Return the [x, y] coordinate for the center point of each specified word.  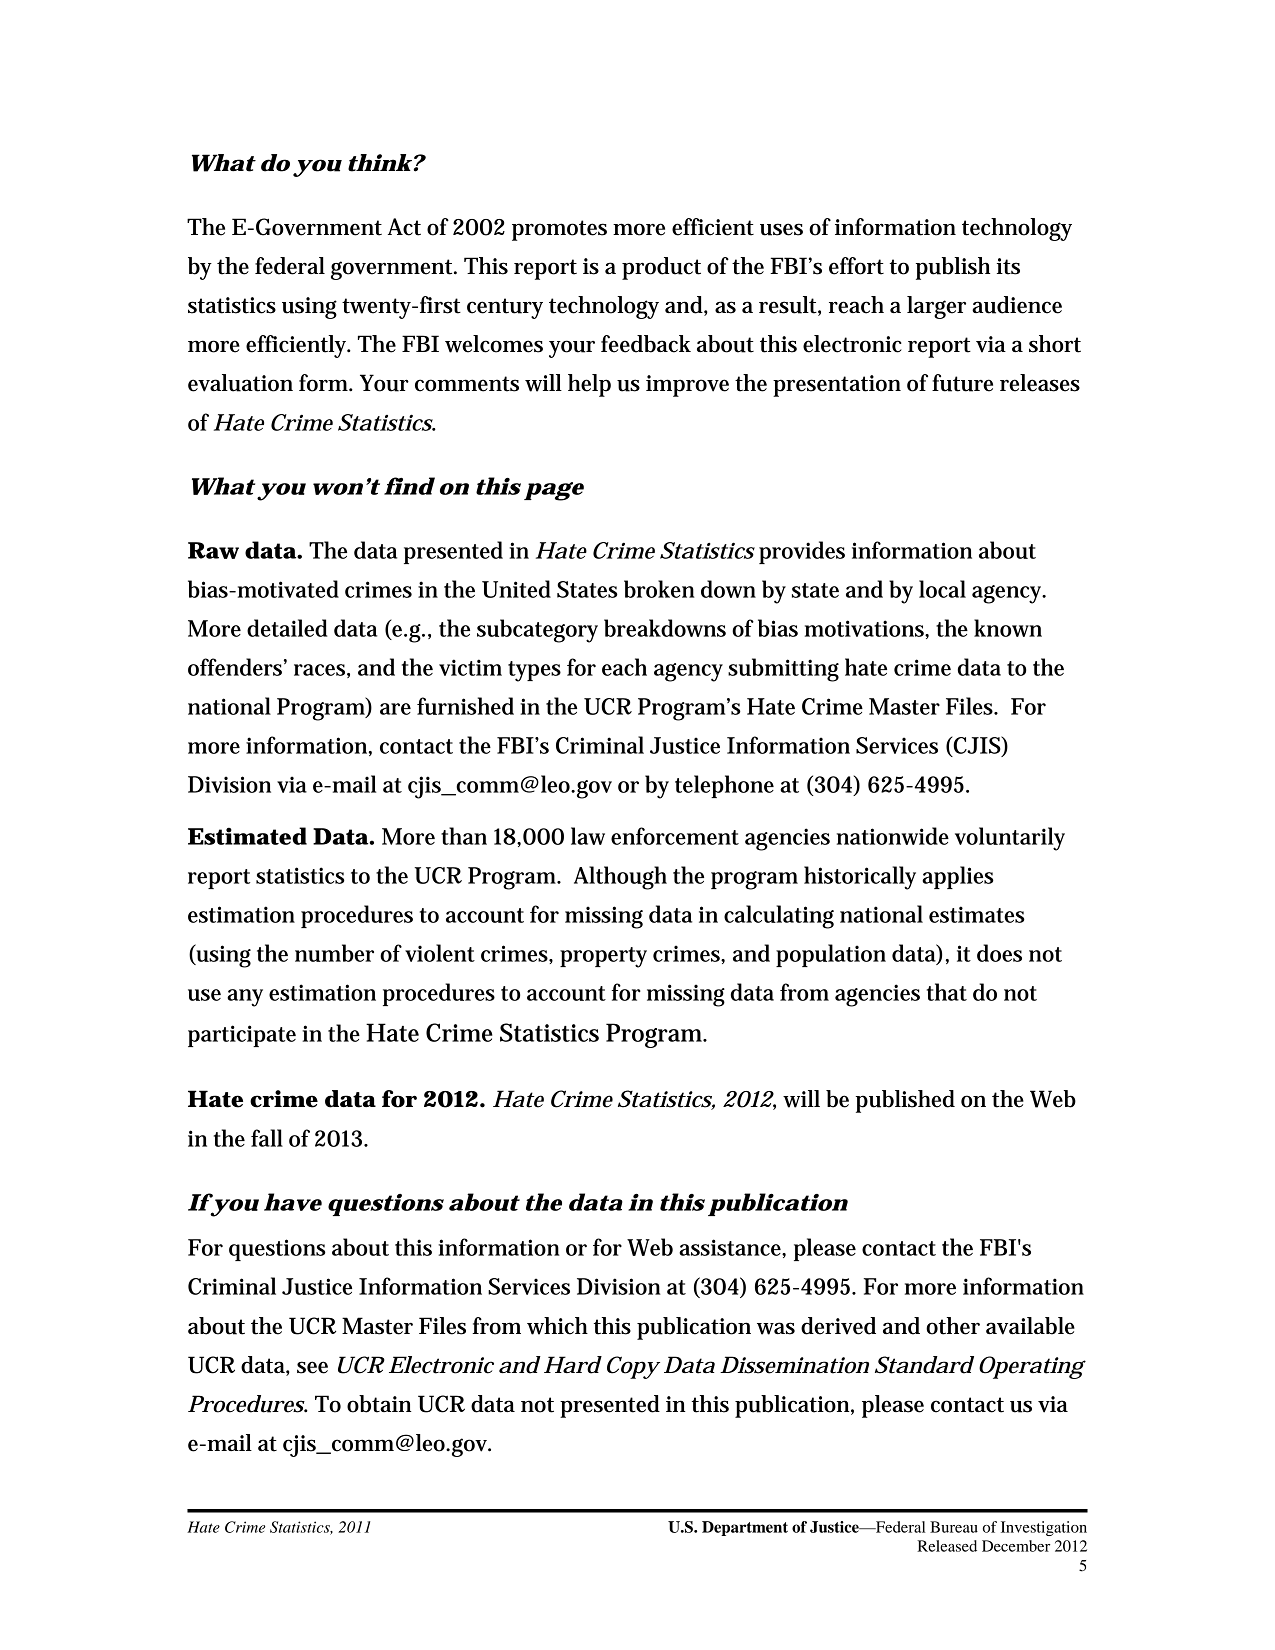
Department [745, 1528]
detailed [287, 628]
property [603, 957]
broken [659, 589]
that [947, 992]
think [380, 163]
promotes [559, 230]
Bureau [954, 1527]
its [1008, 266]
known [1008, 628]
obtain [379, 1404]
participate [242, 1036]
